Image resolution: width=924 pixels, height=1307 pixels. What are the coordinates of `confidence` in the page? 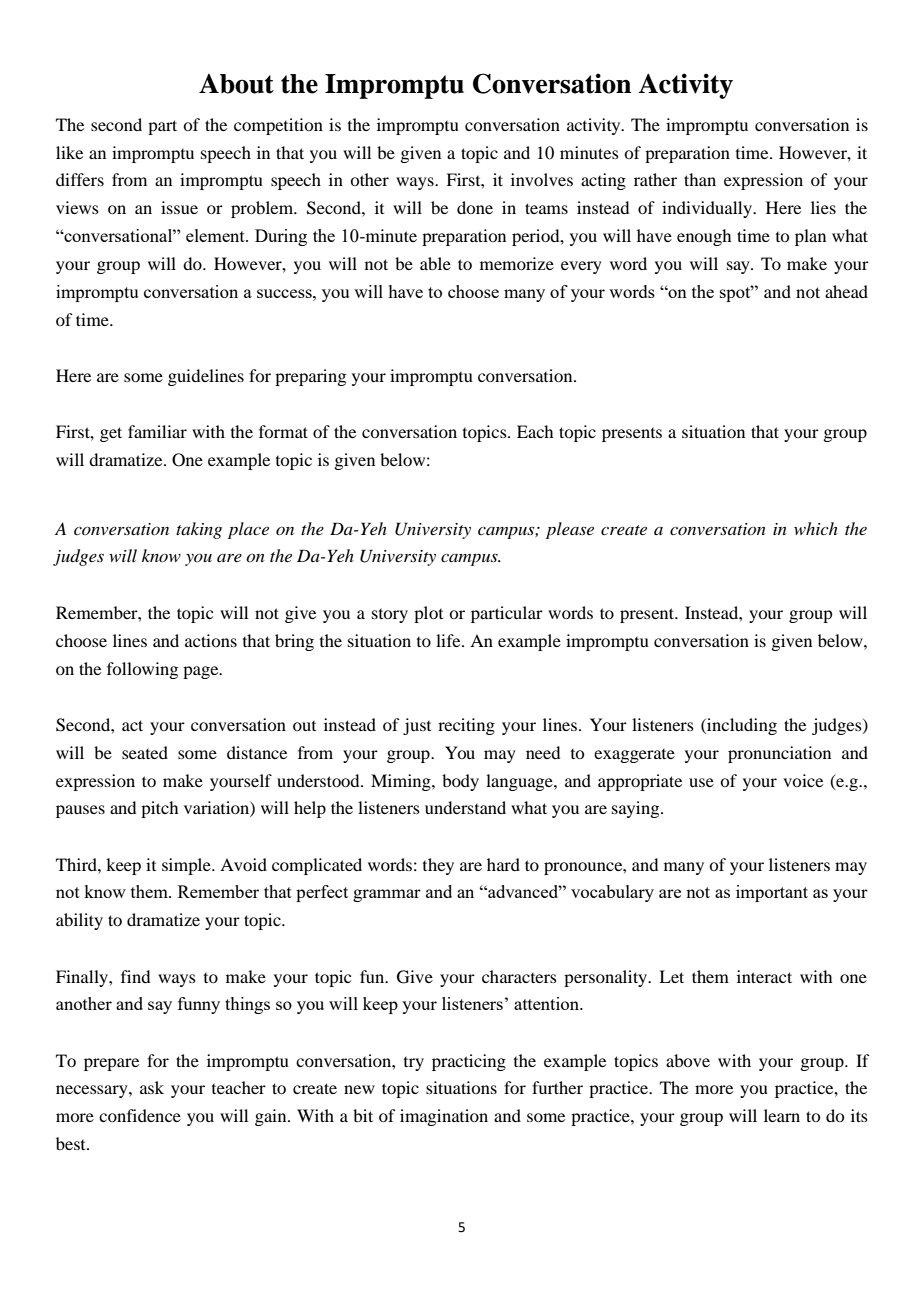 It's located at (140, 1115).
